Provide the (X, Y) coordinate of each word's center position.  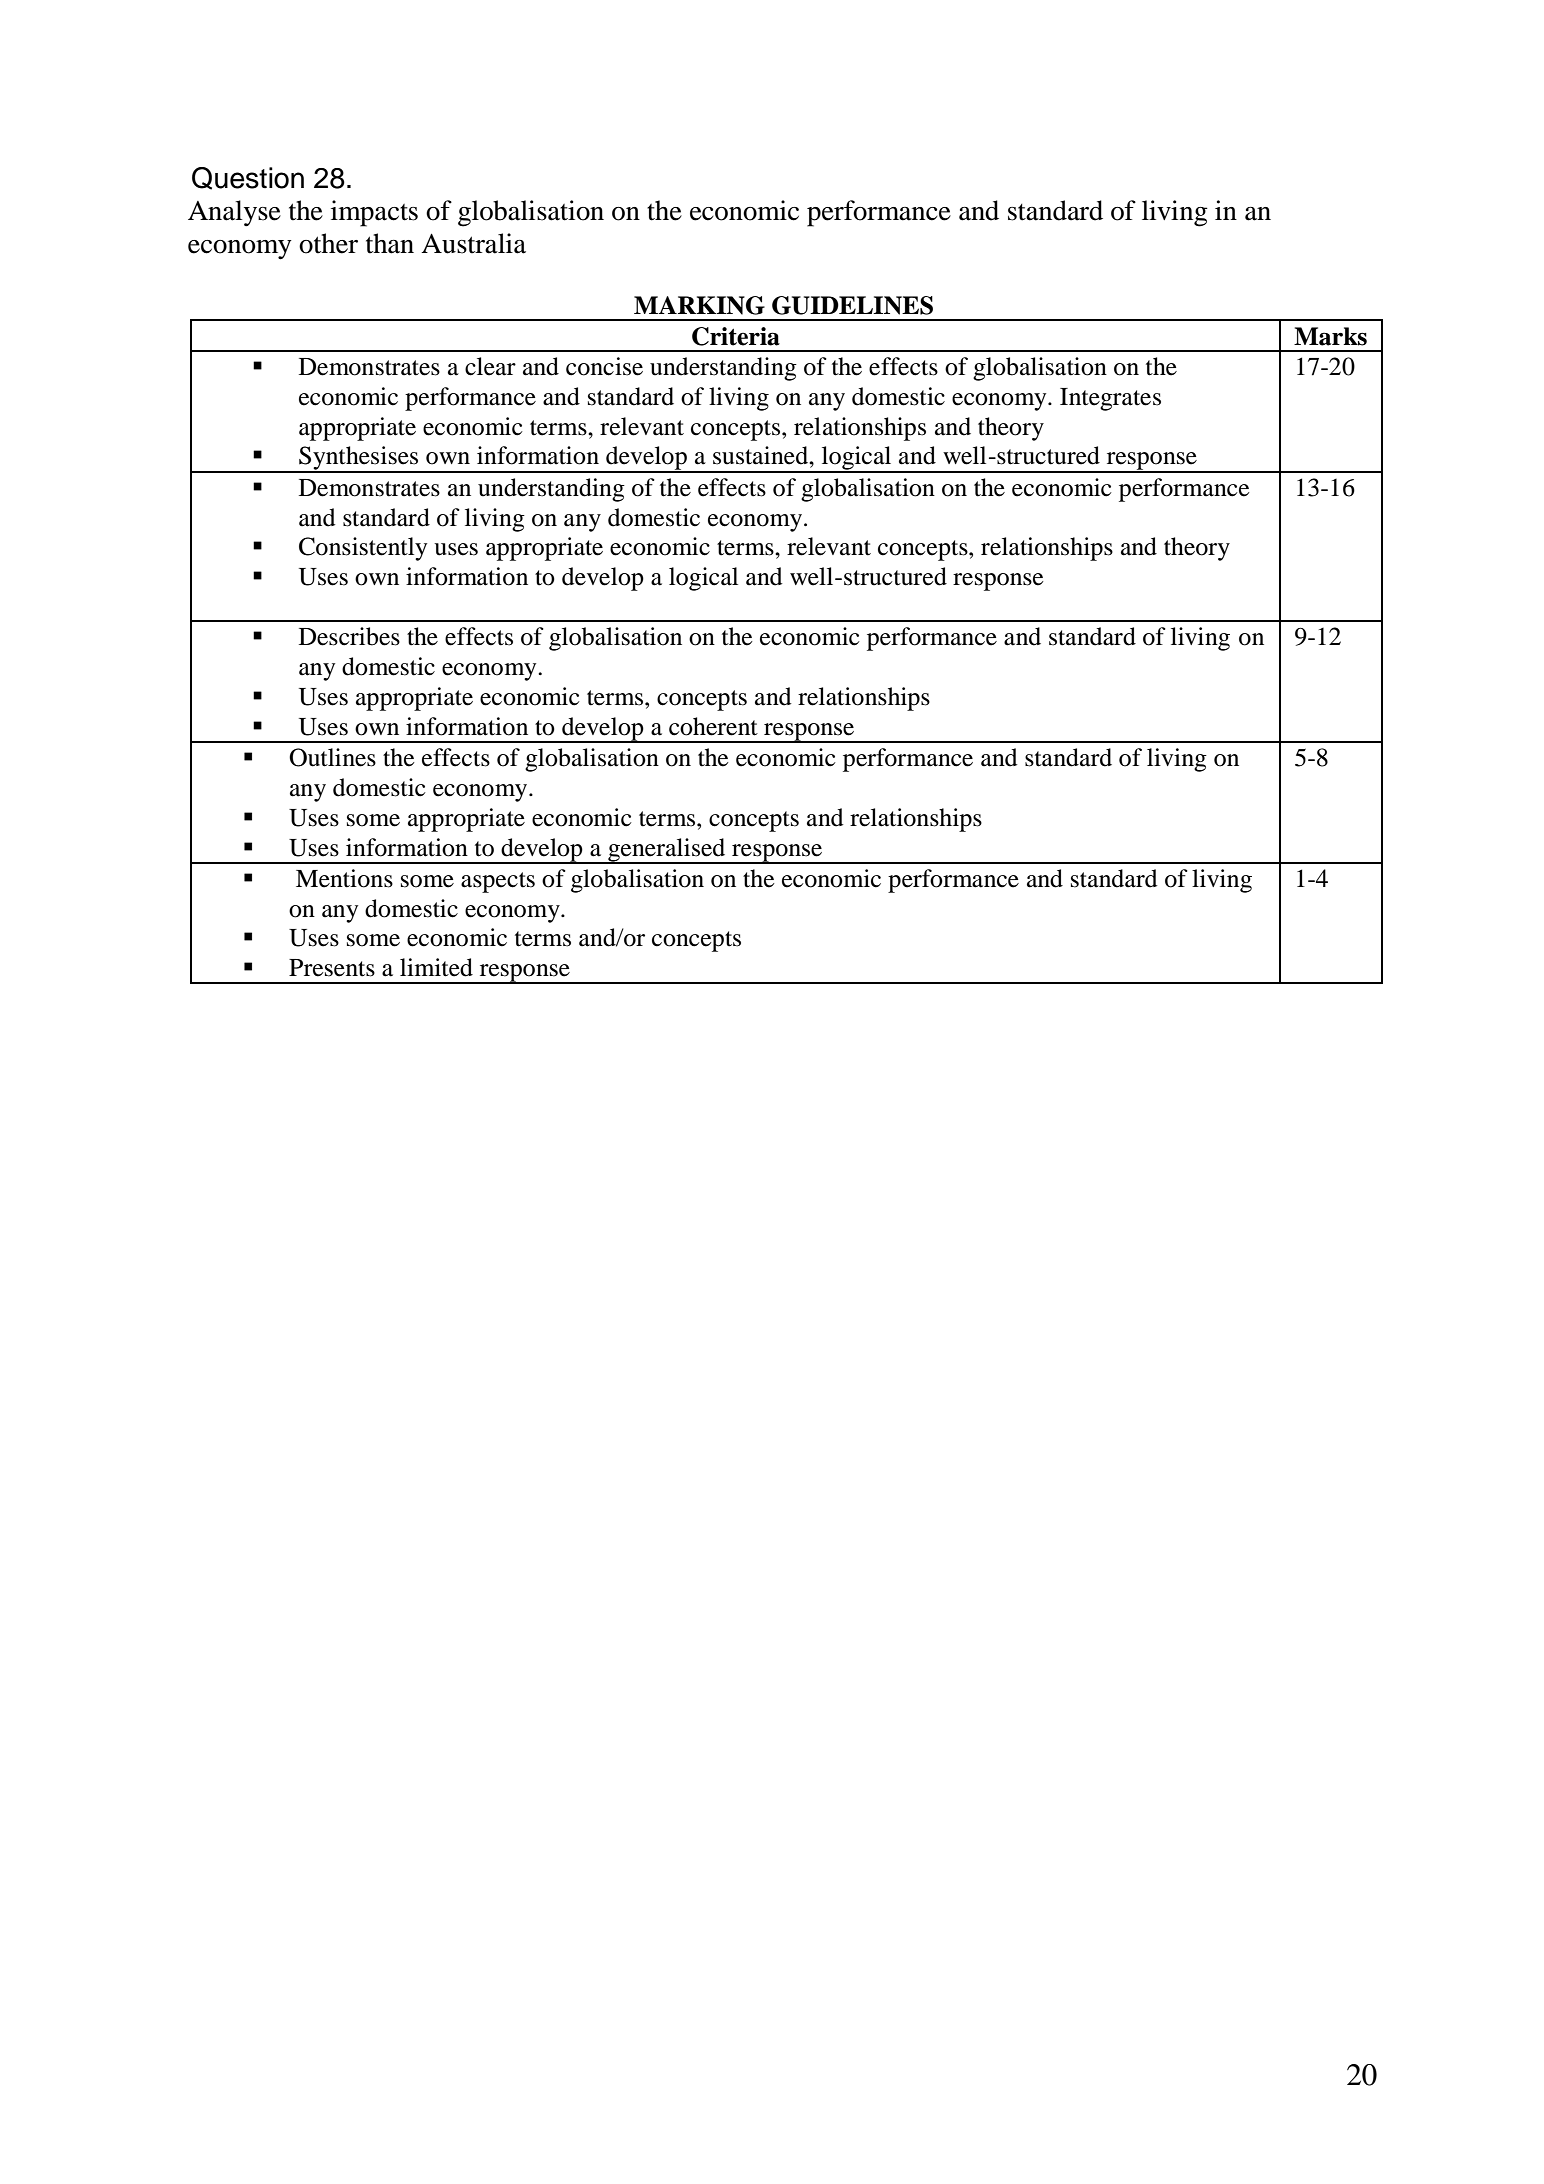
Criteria (736, 336)
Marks (1330, 336)
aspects (498, 882)
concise (604, 366)
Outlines (332, 757)
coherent (713, 726)
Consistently (363, 549)
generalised (667, 851)
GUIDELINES (852, 305)
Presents (332, 968)
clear (490, 366)
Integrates (1110, 399)
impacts (374, 213)
